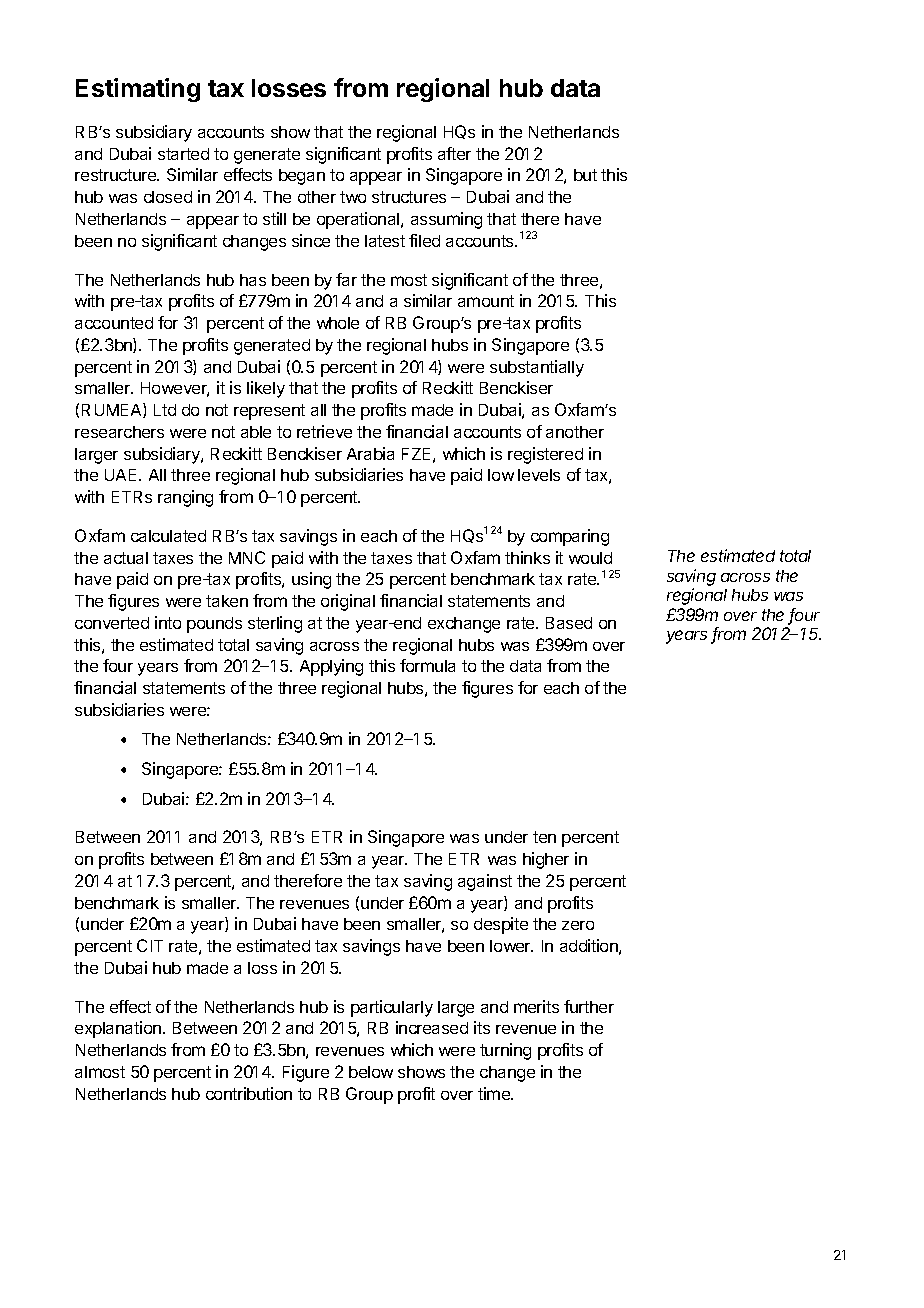  Describe the element at coordinates (331, 667) in the image. I see `Applying` at that location.
